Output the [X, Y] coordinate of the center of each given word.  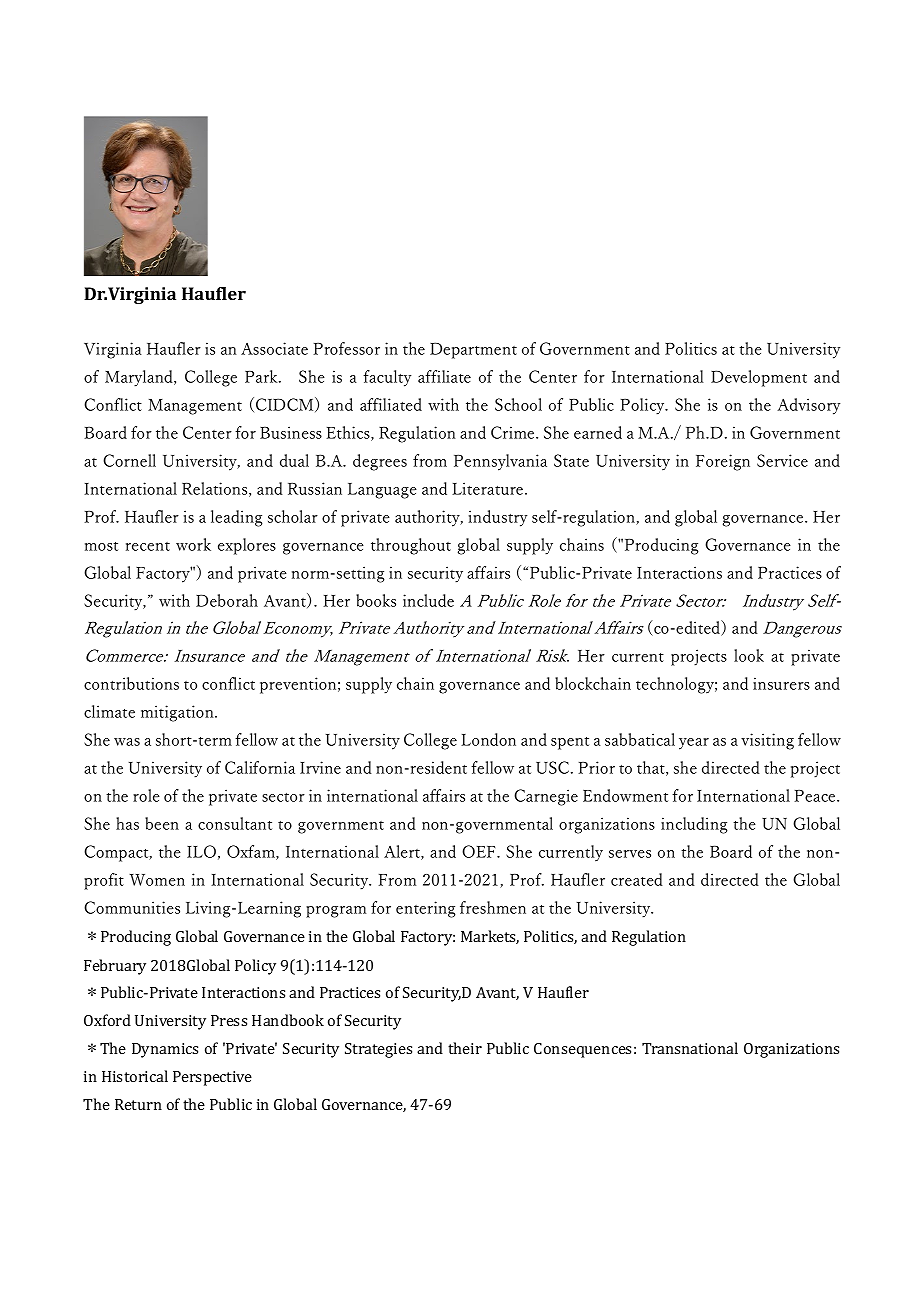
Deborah [227, 600]
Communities [132, 907]
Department [473, 350]
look [749, 655]
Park [262, 376]
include [428, 600]
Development [759, 378]
